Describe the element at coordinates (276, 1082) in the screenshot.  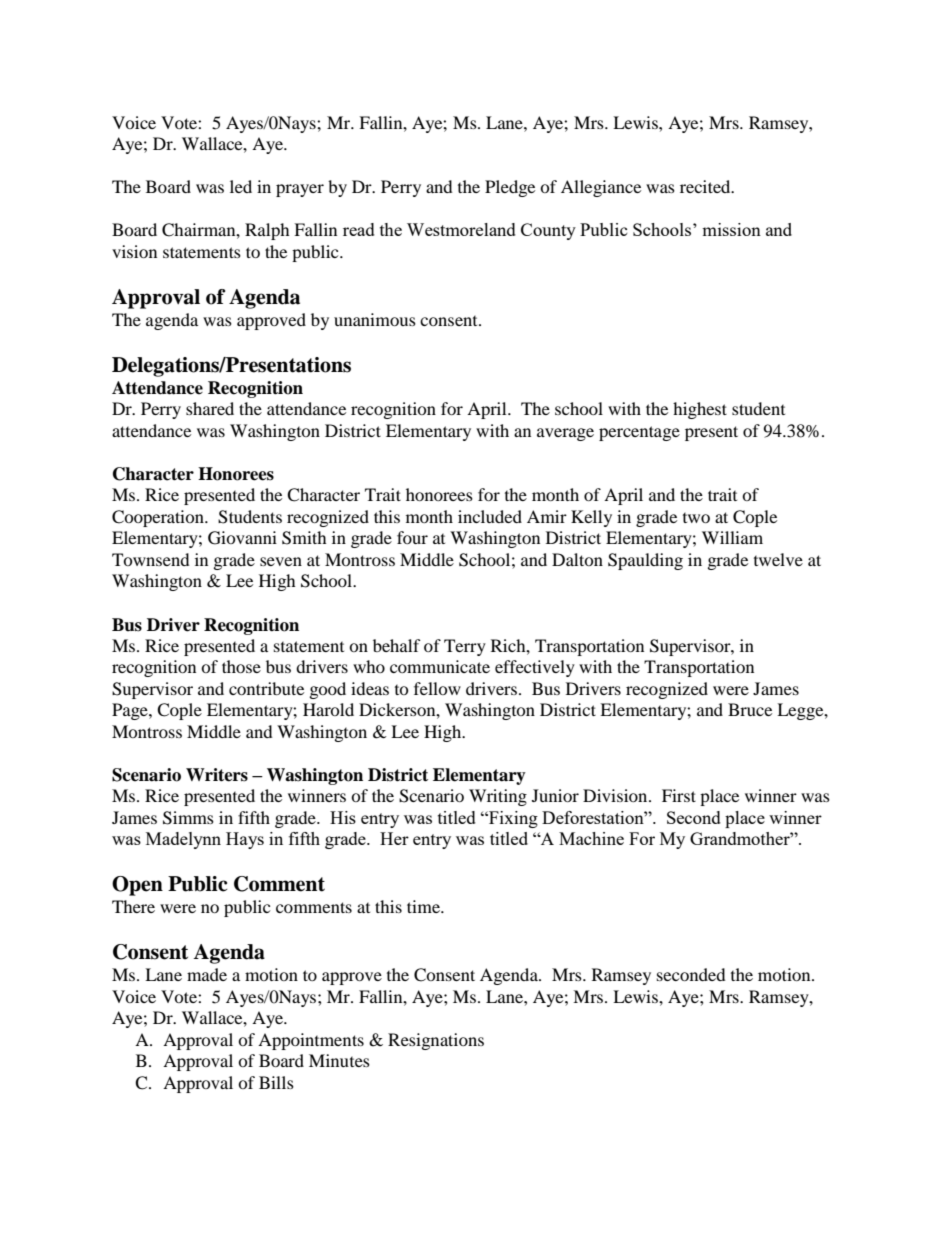
I see `Bills` at that location.
